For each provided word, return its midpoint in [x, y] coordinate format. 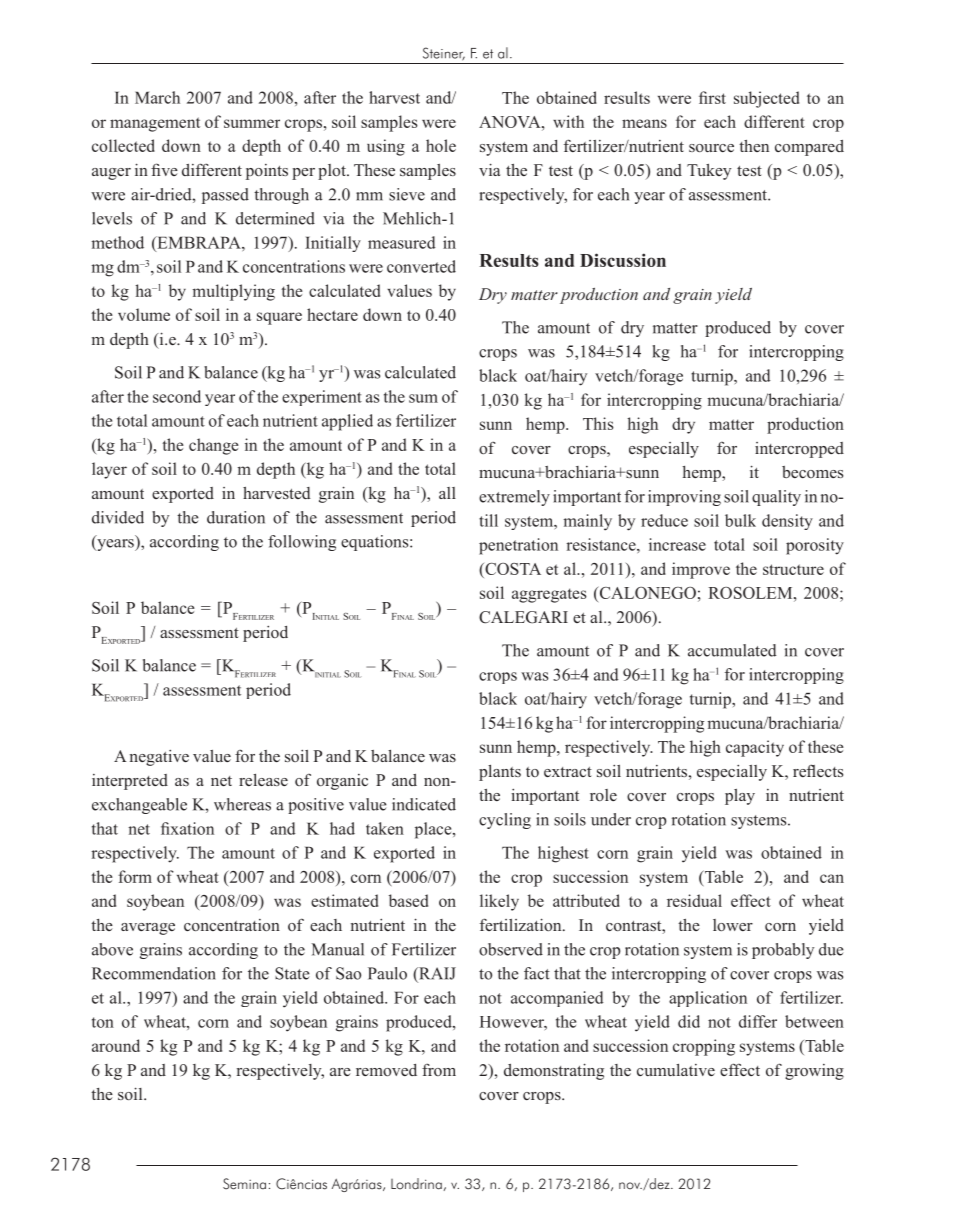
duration [236, 517]
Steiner [444, 54]
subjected [766, 99]
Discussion [623, 260]
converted [421, 266]
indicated [424, 804]
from [439, 1069]
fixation [187, 828]
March [157, 97]
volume [144, 314]
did [689, 1021]
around [116, 1045]
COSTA [512, 569]
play [740, 797]
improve [701, 570]
